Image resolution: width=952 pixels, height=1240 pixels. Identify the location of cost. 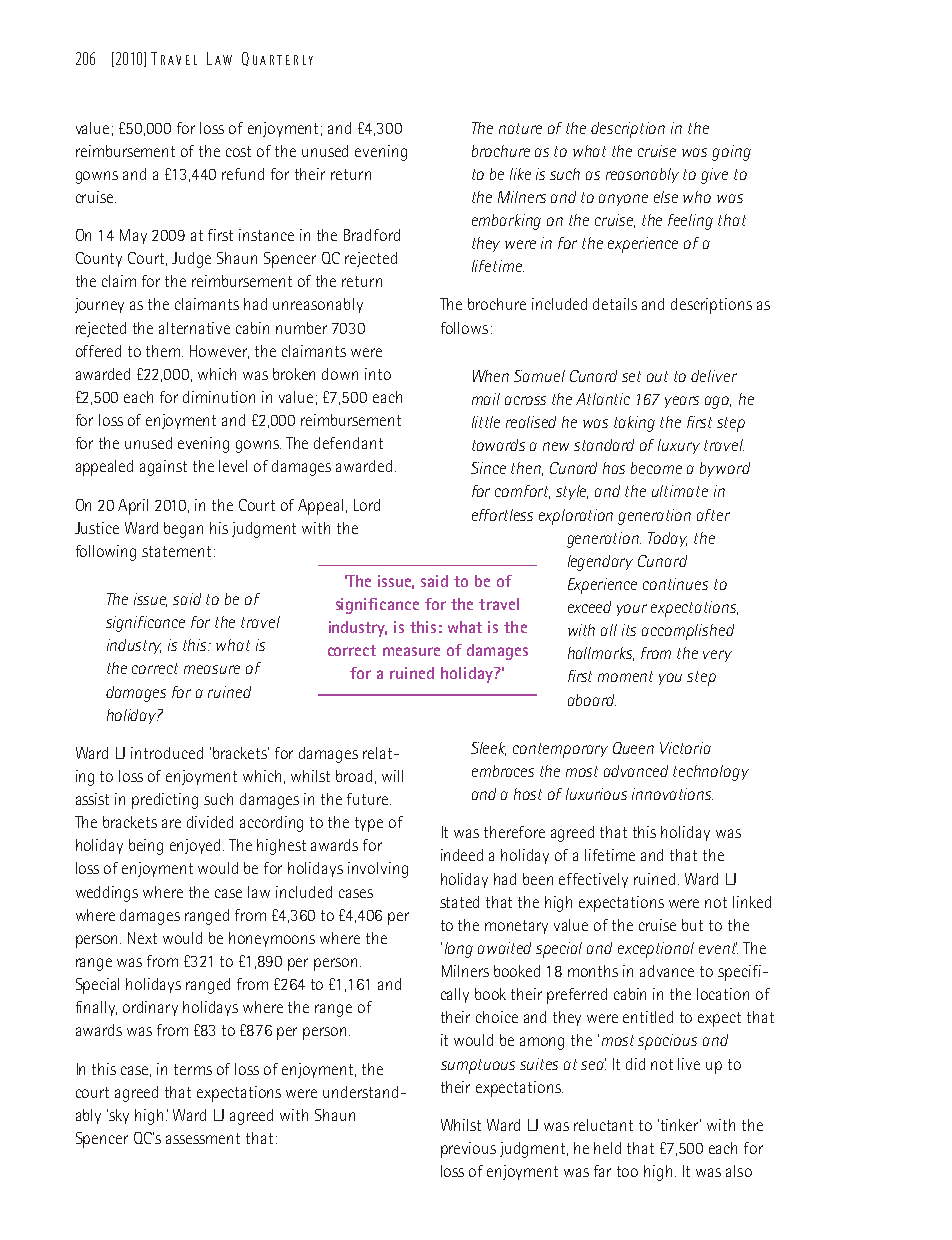
(238, 151).
